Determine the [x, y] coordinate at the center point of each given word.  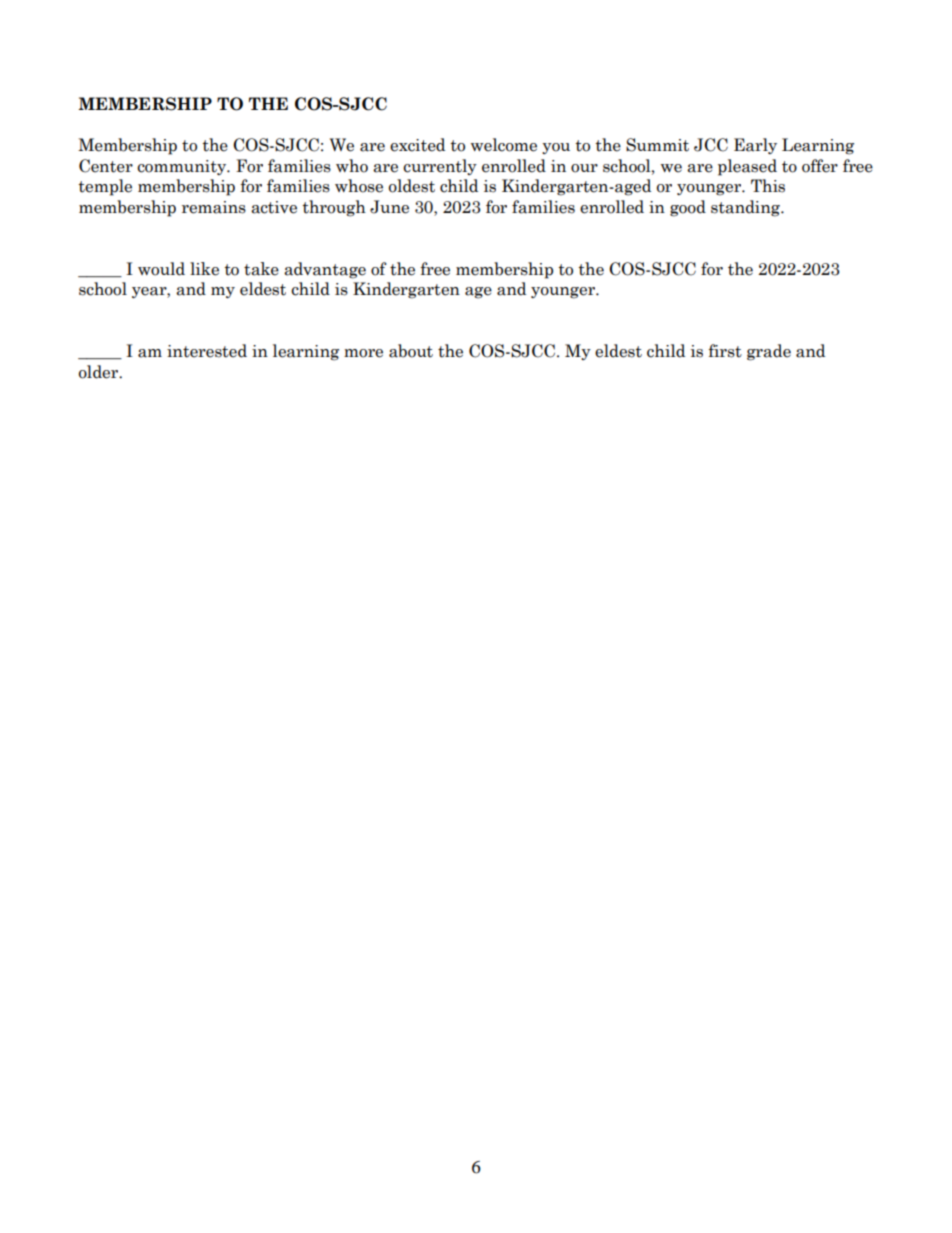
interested [207, 351]
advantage [325, 270]
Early [755, 146]
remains [214, 207]
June [389, 207]
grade [769, 352]
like [204, 269]
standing [746, 208]
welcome [504, 145]
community [183, 167]
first [725, 351]
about [411, 351]
